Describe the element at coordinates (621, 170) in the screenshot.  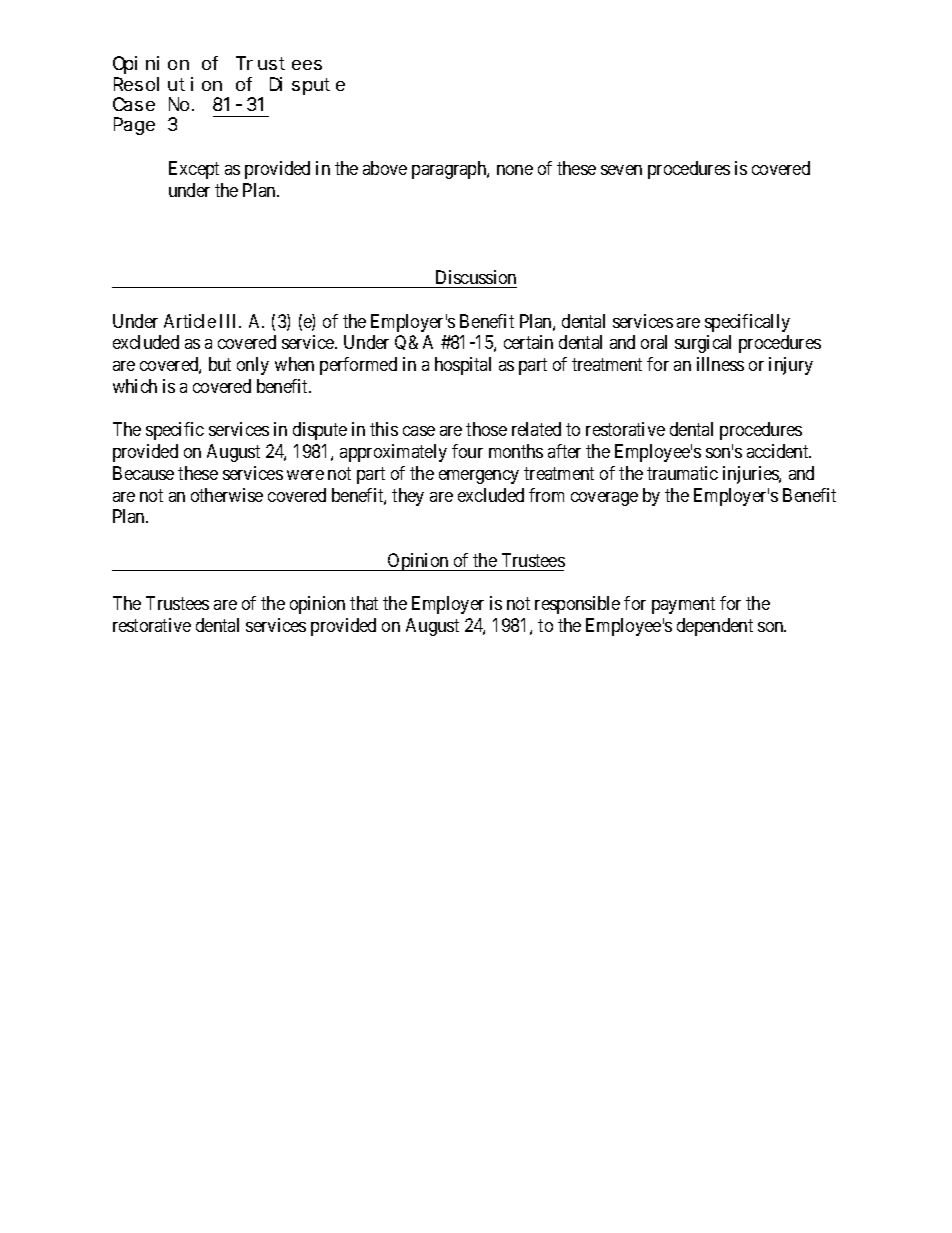
I see `seven` at that location.
